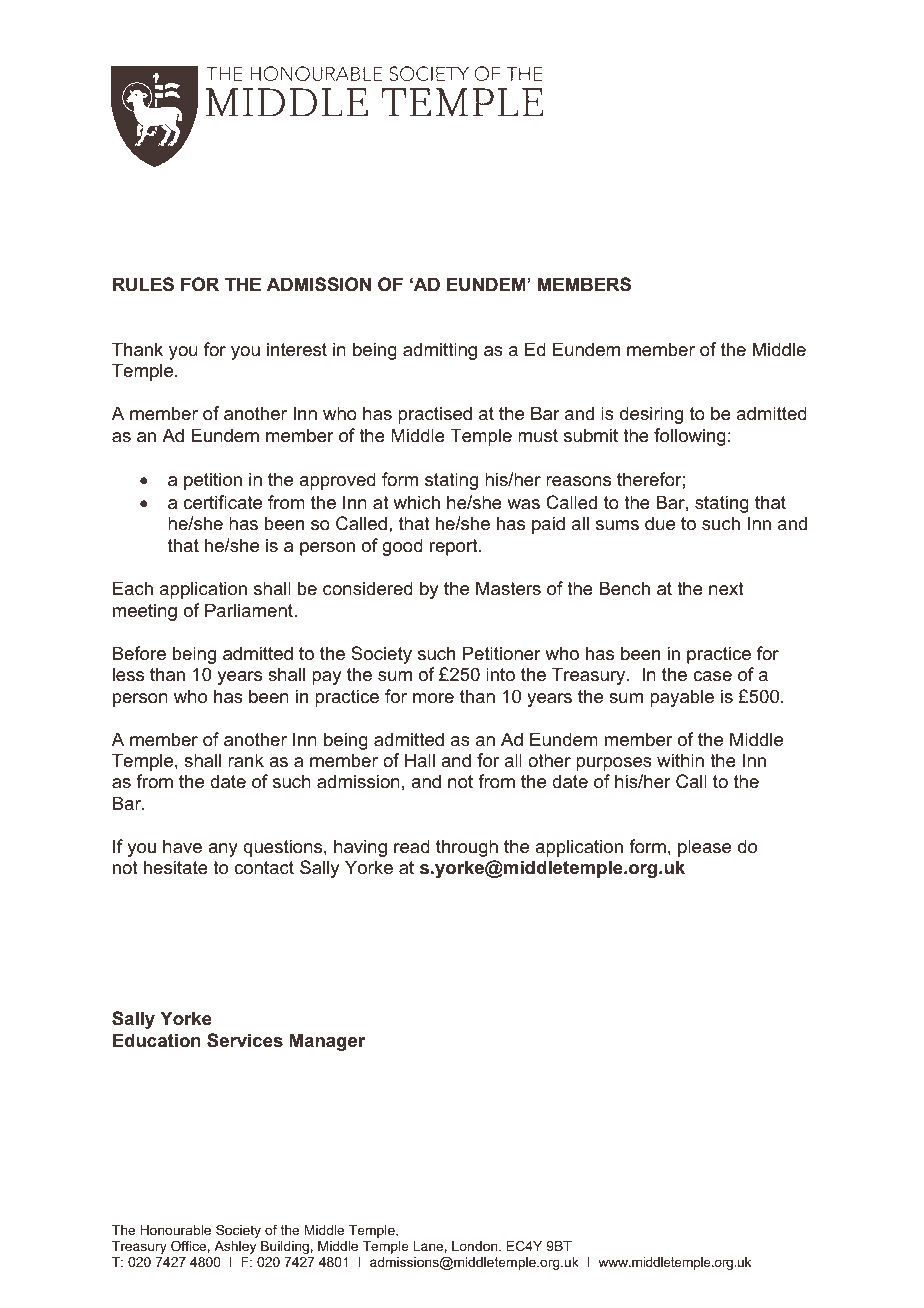 The image size is (924, 1308). Describe the element at coordinates (476, 1246) in the page. I see `London` at that location.
